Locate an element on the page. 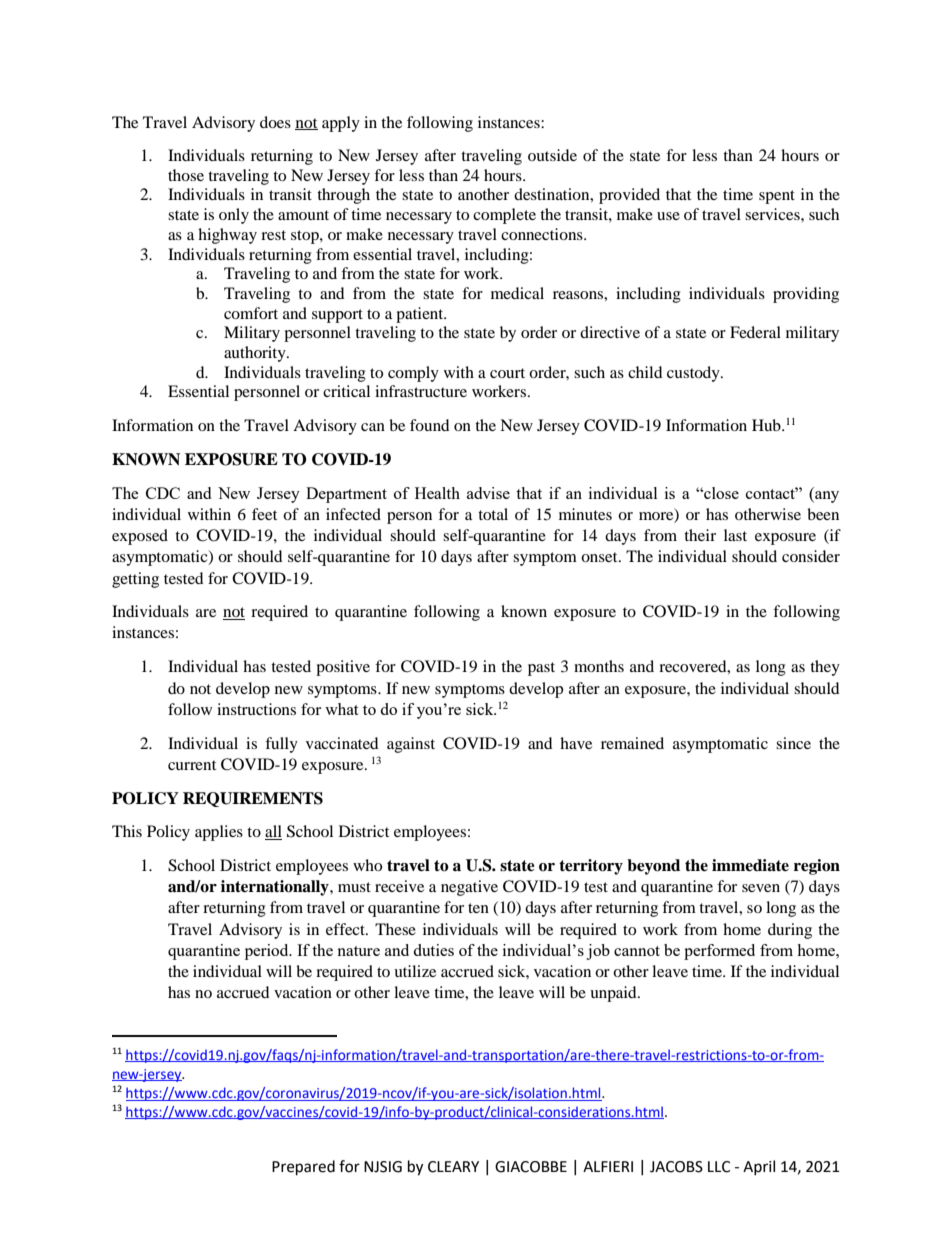  court is located at coordinates (507, 373).
